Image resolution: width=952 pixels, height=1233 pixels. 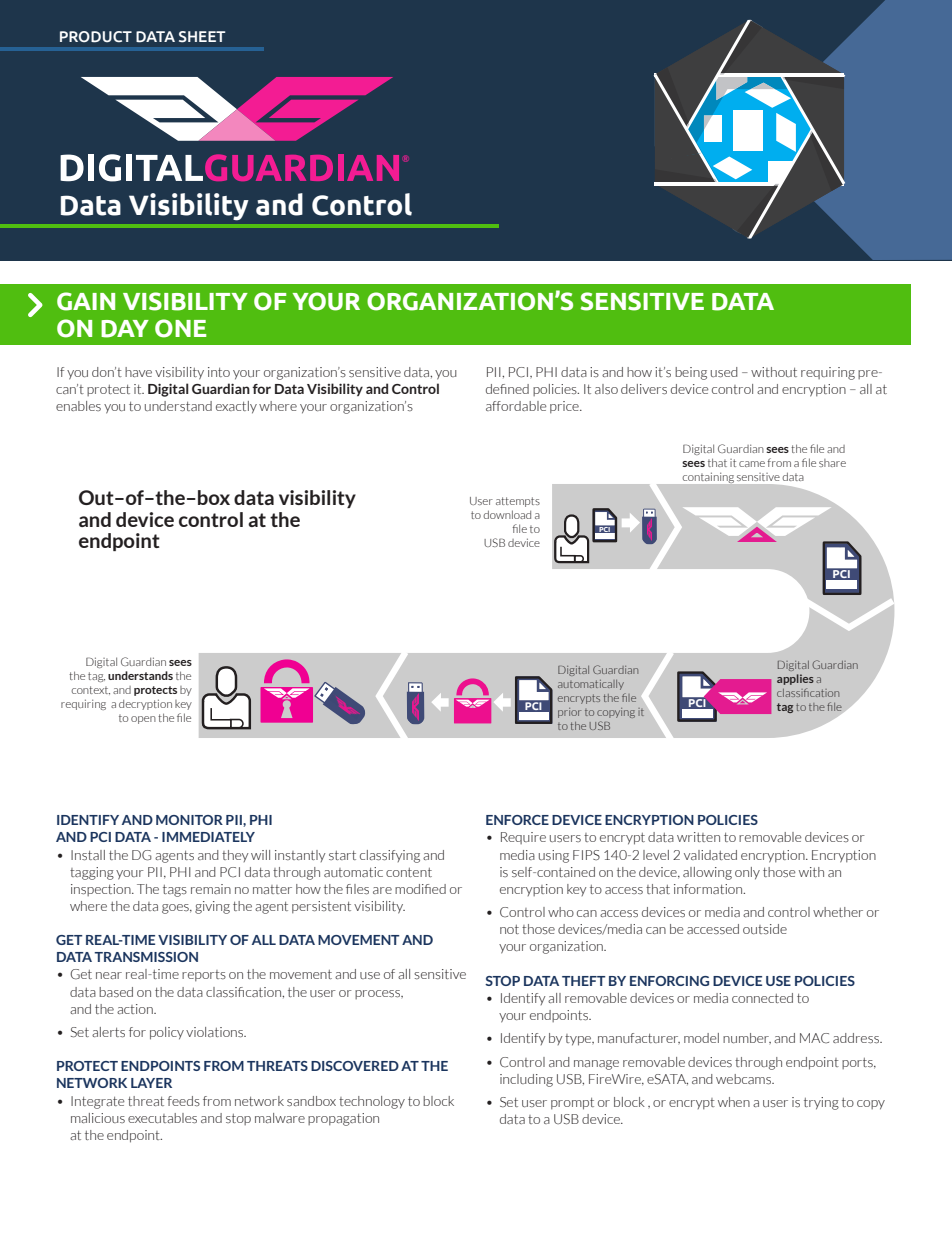 I want to click on used, so click(x=724, y=372).
